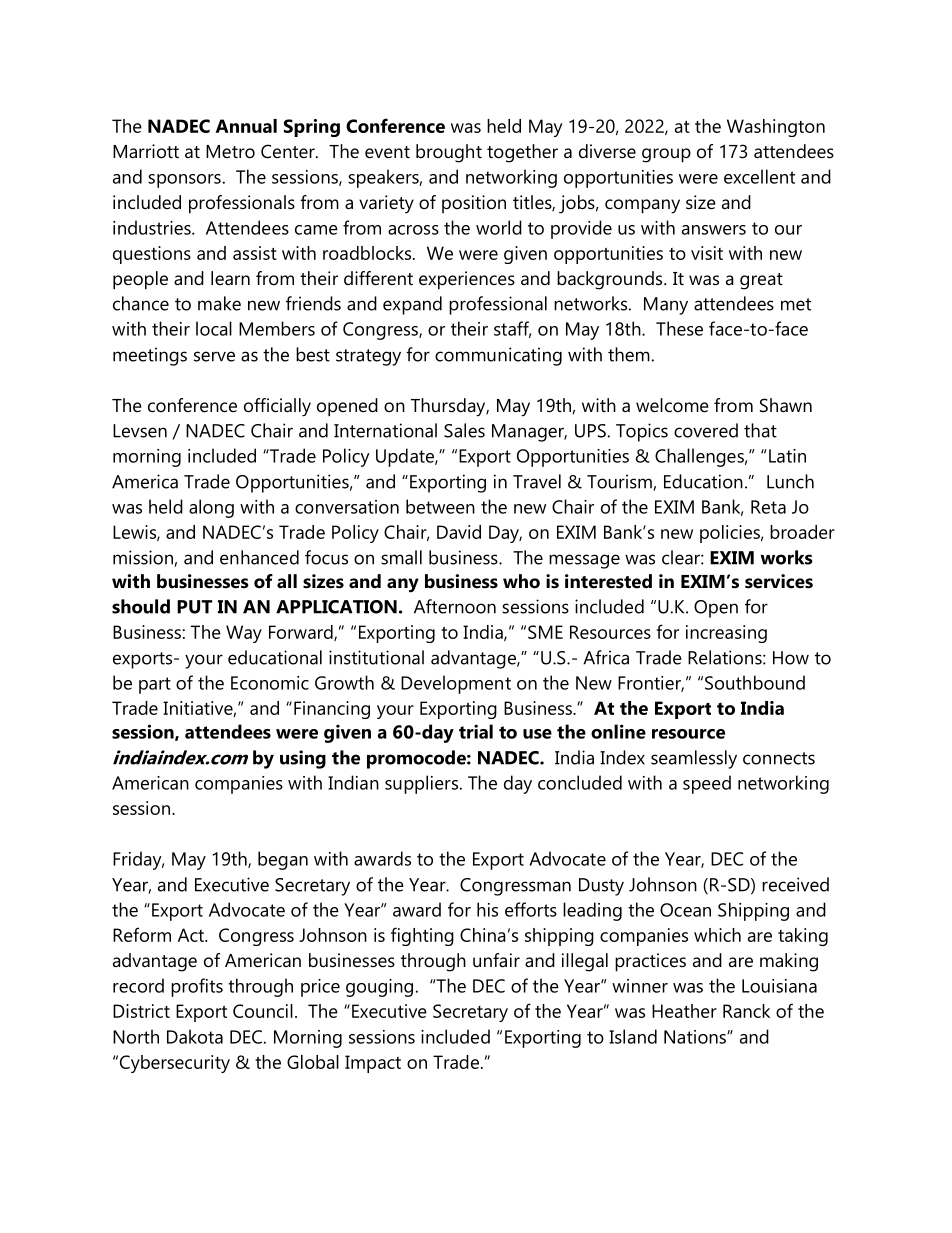 This screenshot has height=1233, width=952. I want to click on Metro, so click(230, 151).
